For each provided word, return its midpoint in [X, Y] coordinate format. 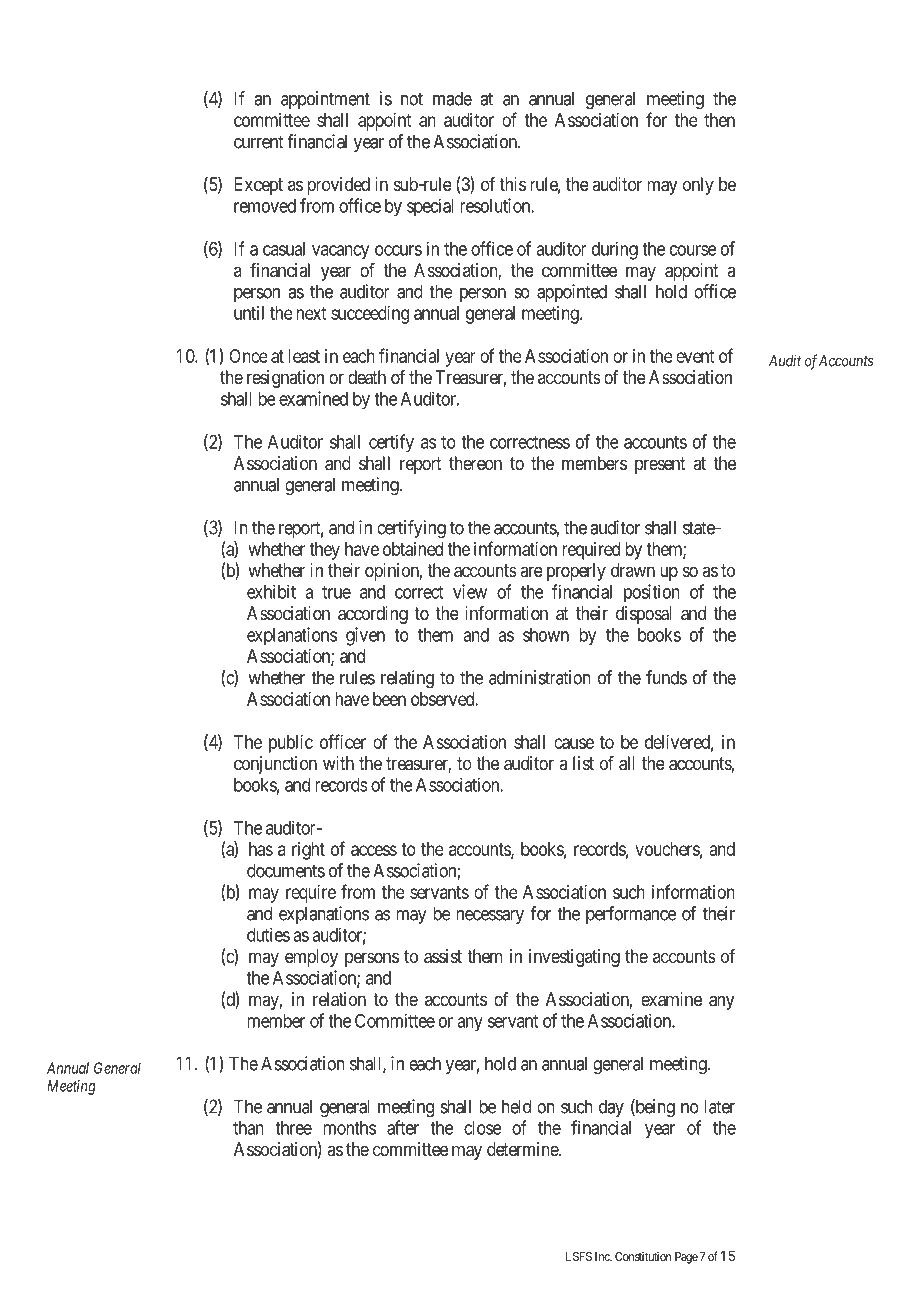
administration [540, 677]
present [660, 465]
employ [311, 958]
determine [523, 1149]
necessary [490, 917]
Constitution [643, 1256]
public [291, 744]
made [452, 98]
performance [631, 915]
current [258, 142]
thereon [475, 463]
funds [666, 677]
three [293, 1128]
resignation [285, 379]
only [698, 186]
